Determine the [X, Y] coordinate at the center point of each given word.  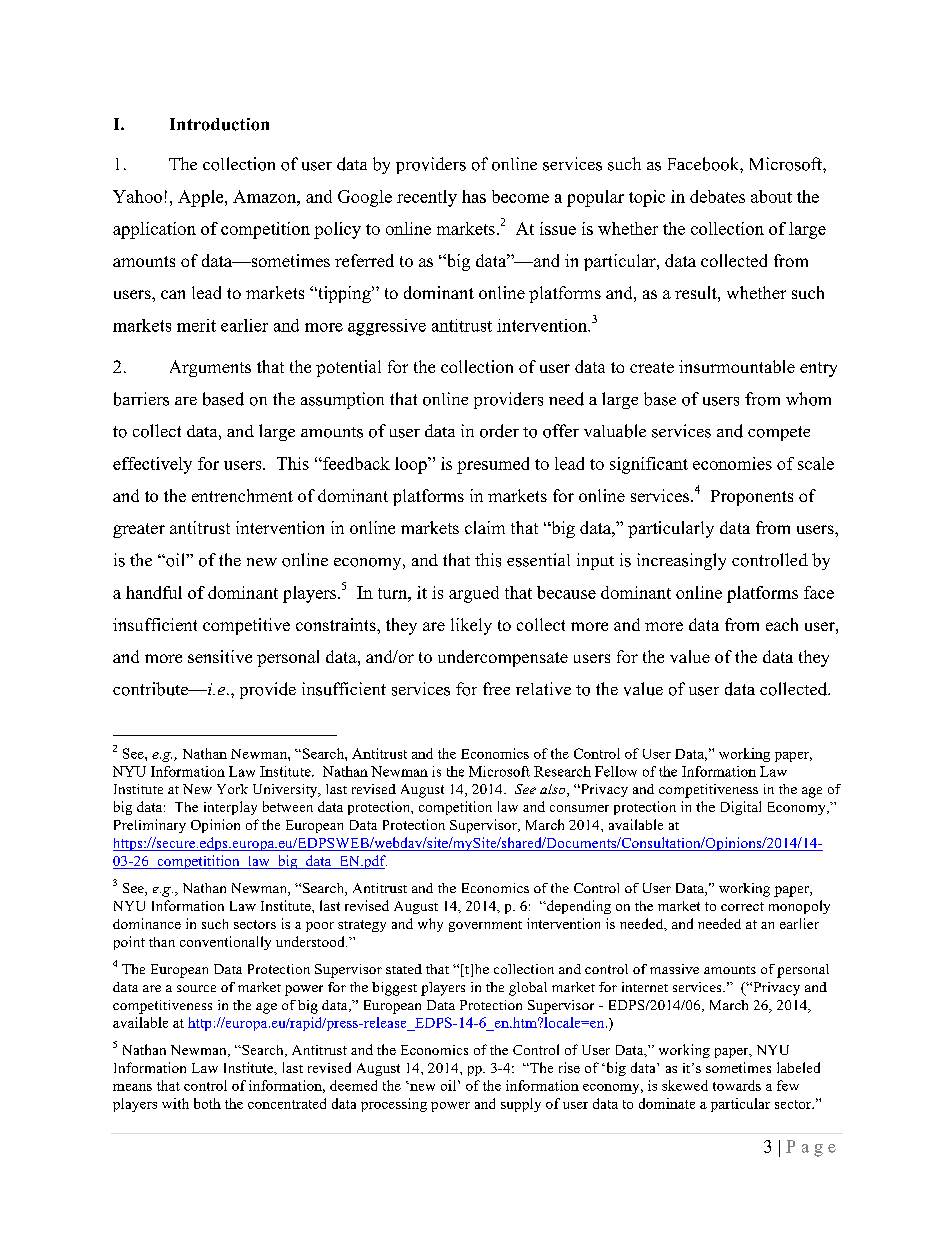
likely [471, 626]
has [474, 196]
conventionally [225, 943]
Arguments [210, 368]
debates [717, 196]
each [782, 624]
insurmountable [737, 366]
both [207, 1103]
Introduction [219, 124]
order [499, 431]
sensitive [220, 656]
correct [742, 906]
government [485, 926]
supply [521, 1105]
